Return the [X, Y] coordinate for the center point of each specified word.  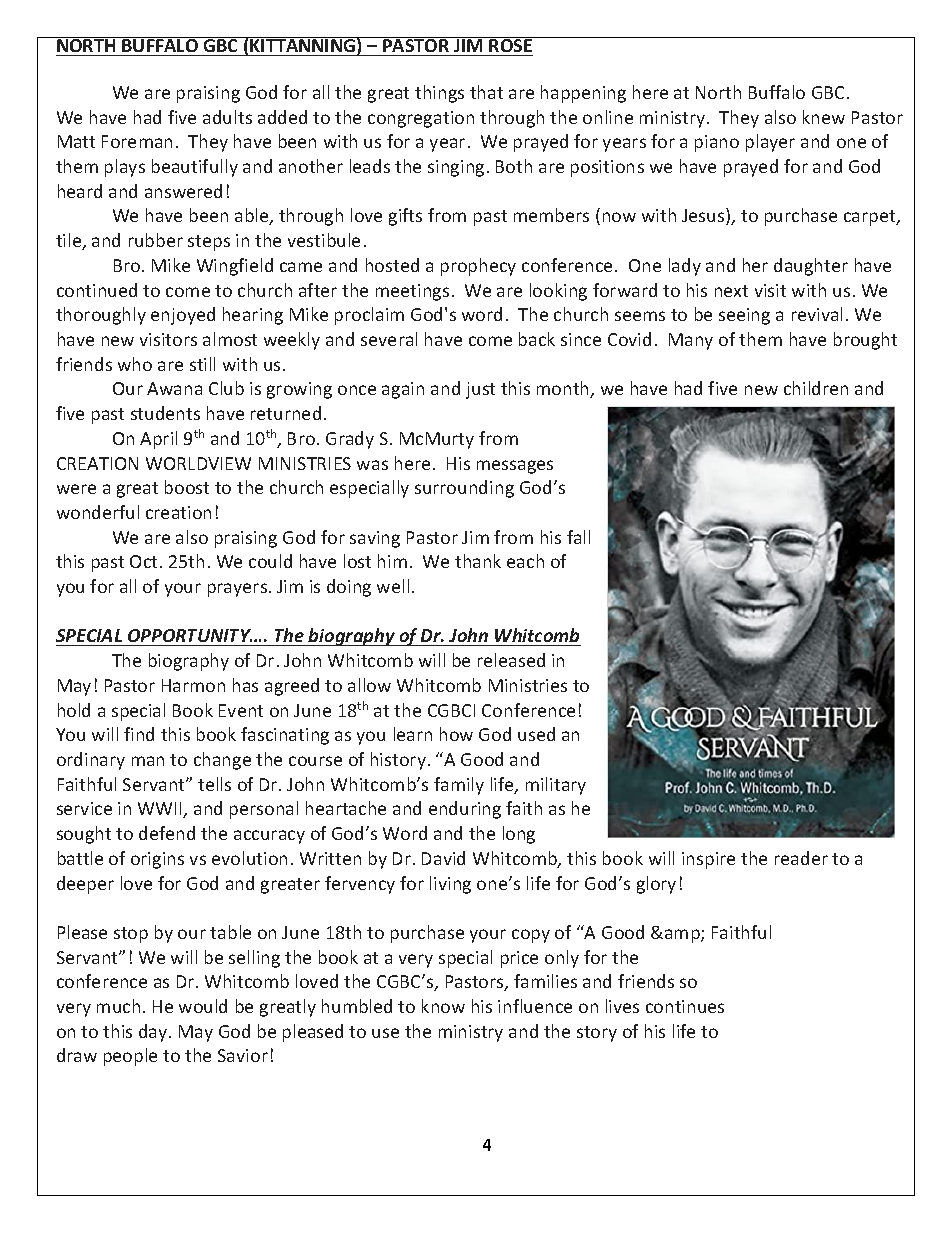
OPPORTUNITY [189, 637]
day [154, 1033]
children [816, 388]
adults [227, 117]
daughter [811, 267]
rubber [156, 240]
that [486, 92]
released [511, 660]
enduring [465, 810]
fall [578, 537]
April [158, 440]
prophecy [478, 267]
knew [824, 117]
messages [515, 467]
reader [801, 858]
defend [167, 833]
